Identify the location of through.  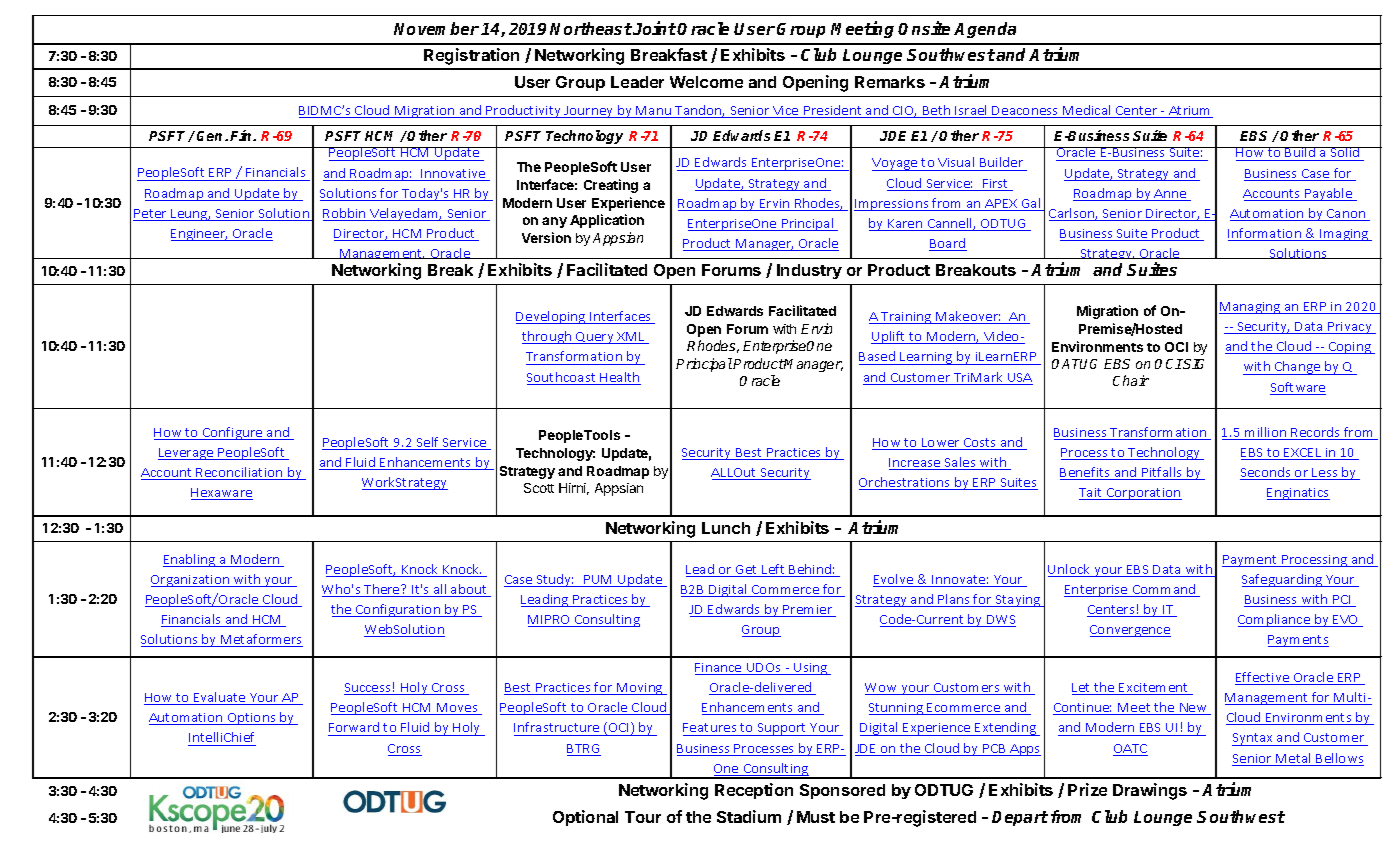
(548, 337).
